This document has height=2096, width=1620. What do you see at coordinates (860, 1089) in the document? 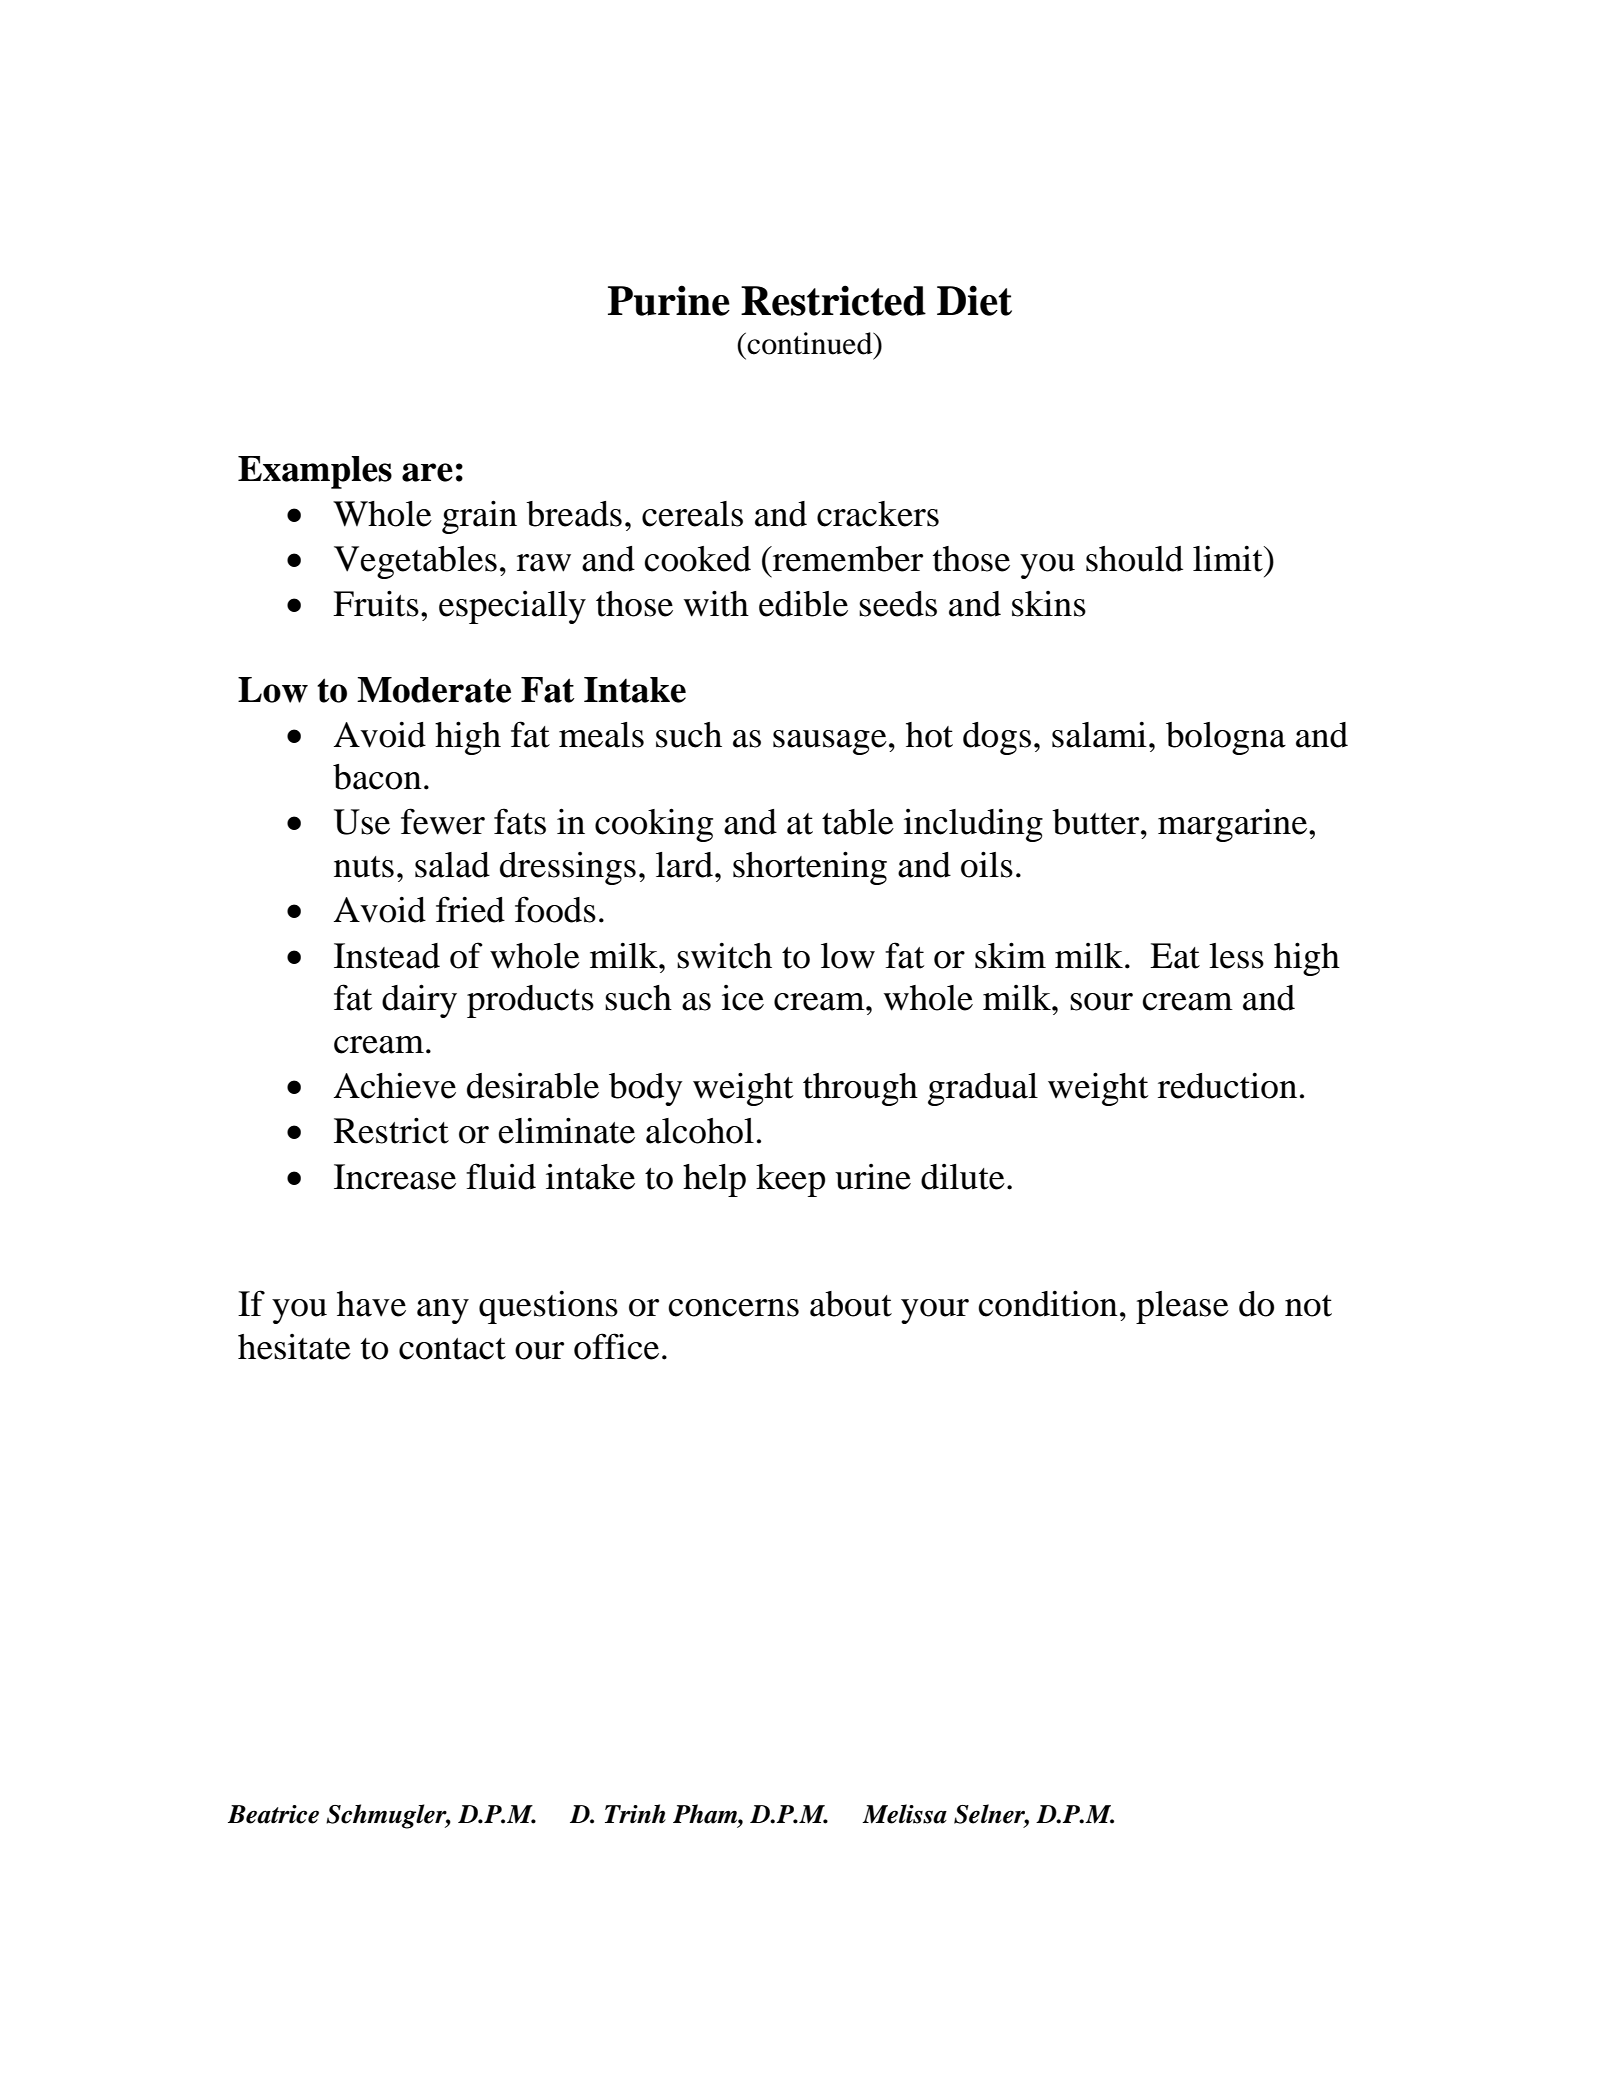
I see `through` at bounding box center [860, 1089].
